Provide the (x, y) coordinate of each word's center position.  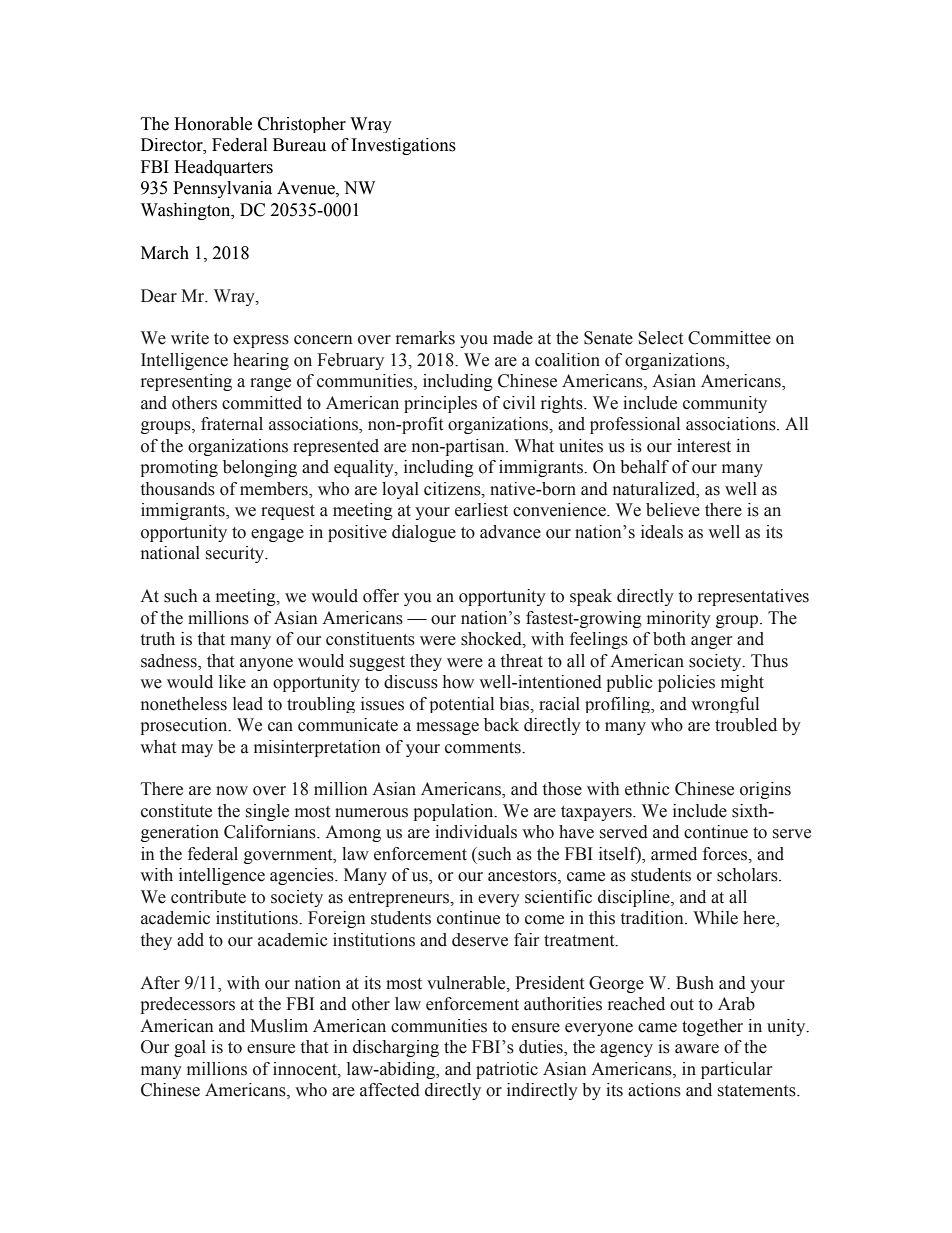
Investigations (404, 146)
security (236, 554)
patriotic (507, 1070)
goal (190, 1048)
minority (679, 619)
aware (697, 1049)
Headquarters (223, 168)
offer (381, 596)
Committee (729, 338)
